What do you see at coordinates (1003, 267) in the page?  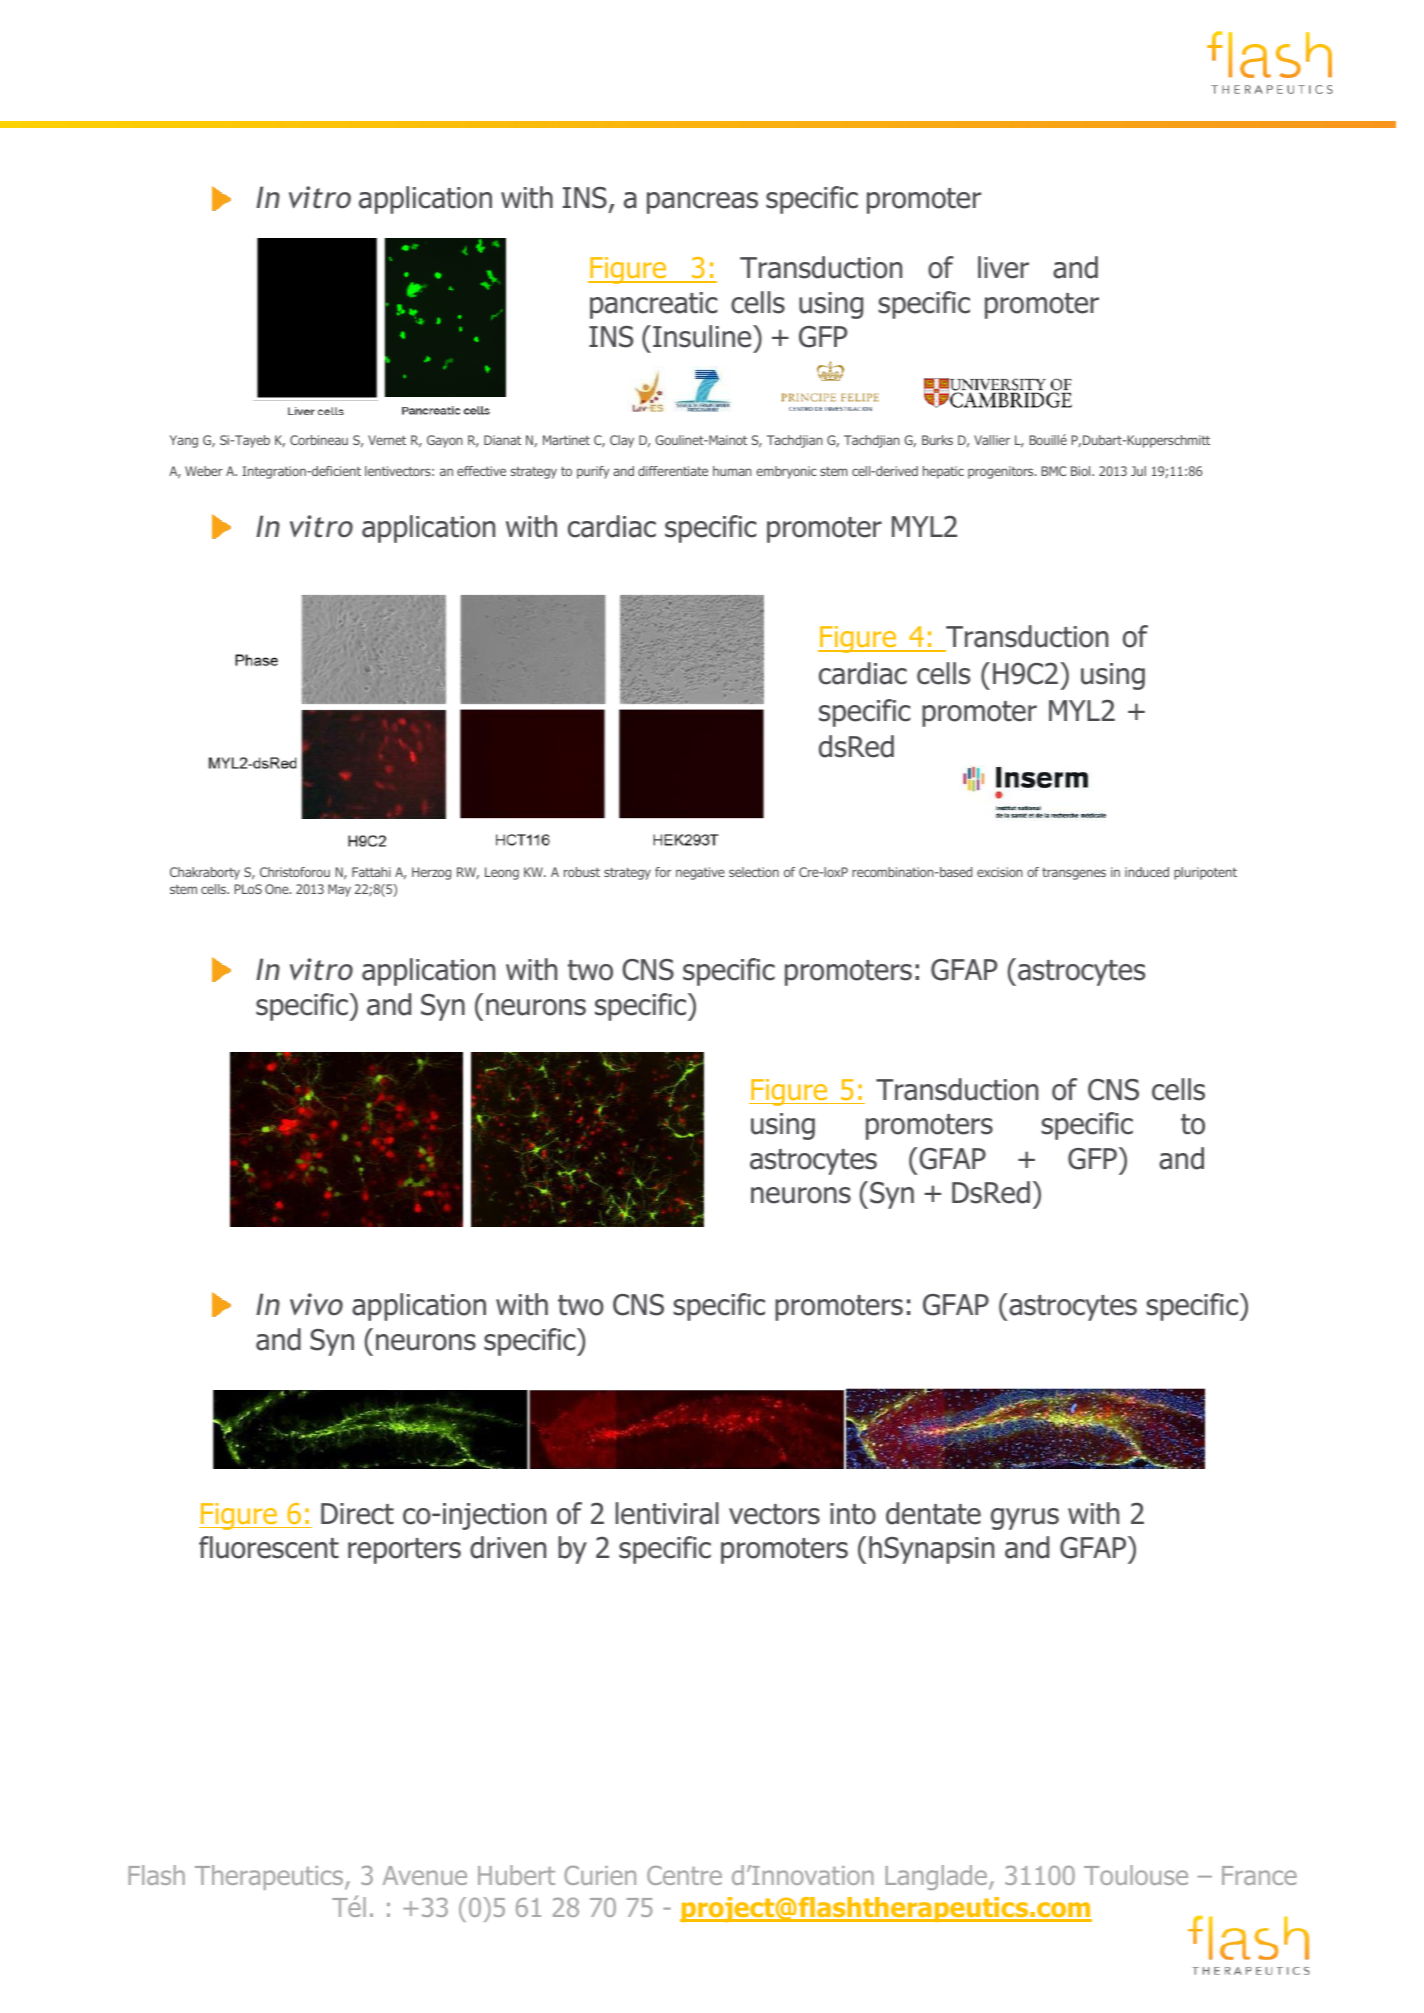 I see `liver` at bounding box center [1003, 267].
